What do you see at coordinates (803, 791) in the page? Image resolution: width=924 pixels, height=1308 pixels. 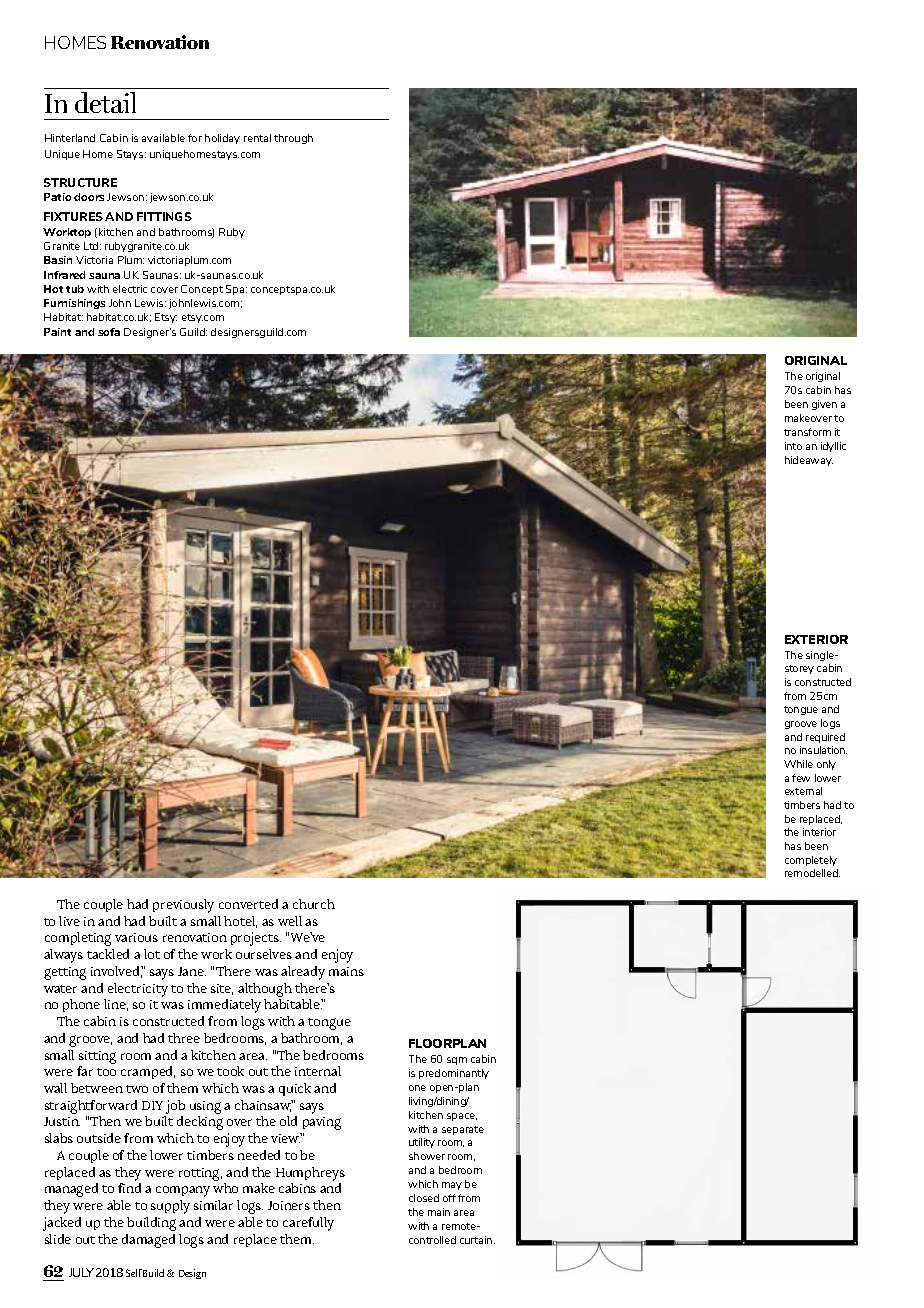 I see `external` at bounding box center [803, 791].
